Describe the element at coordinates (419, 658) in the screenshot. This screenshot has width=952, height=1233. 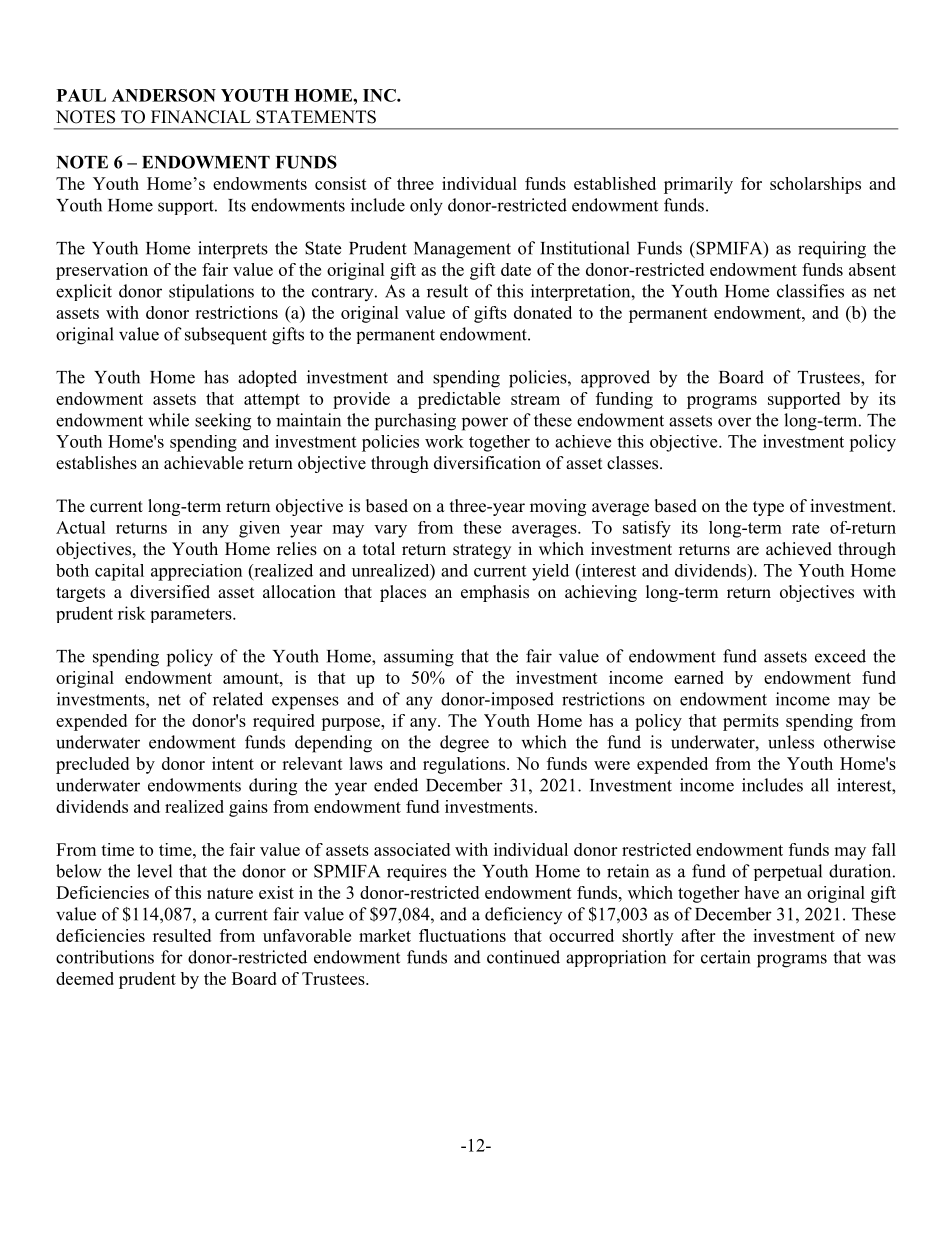
I see `assuming` at that location.
